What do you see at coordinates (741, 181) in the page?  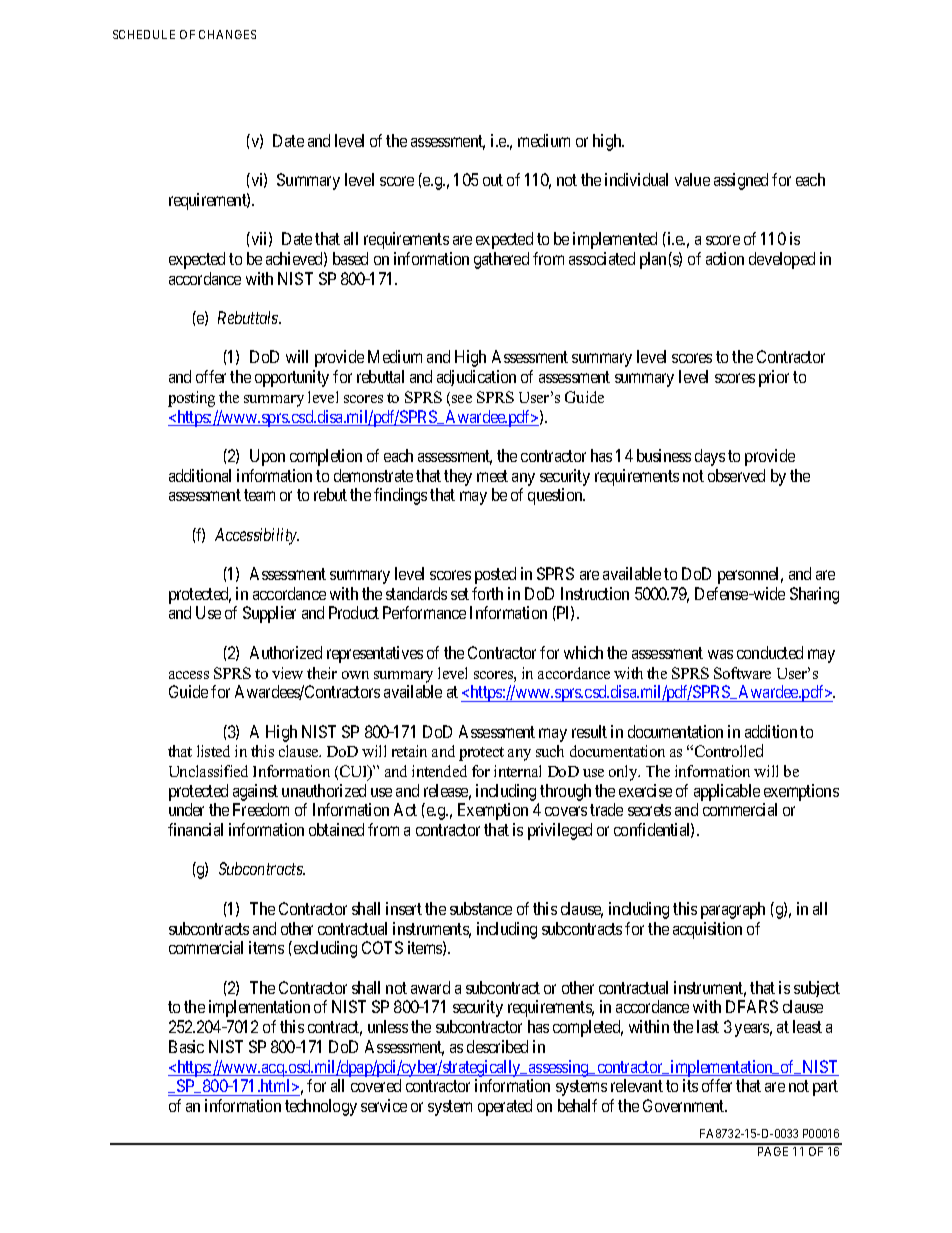 I see `assigned` at bounding box center [741, 181].
